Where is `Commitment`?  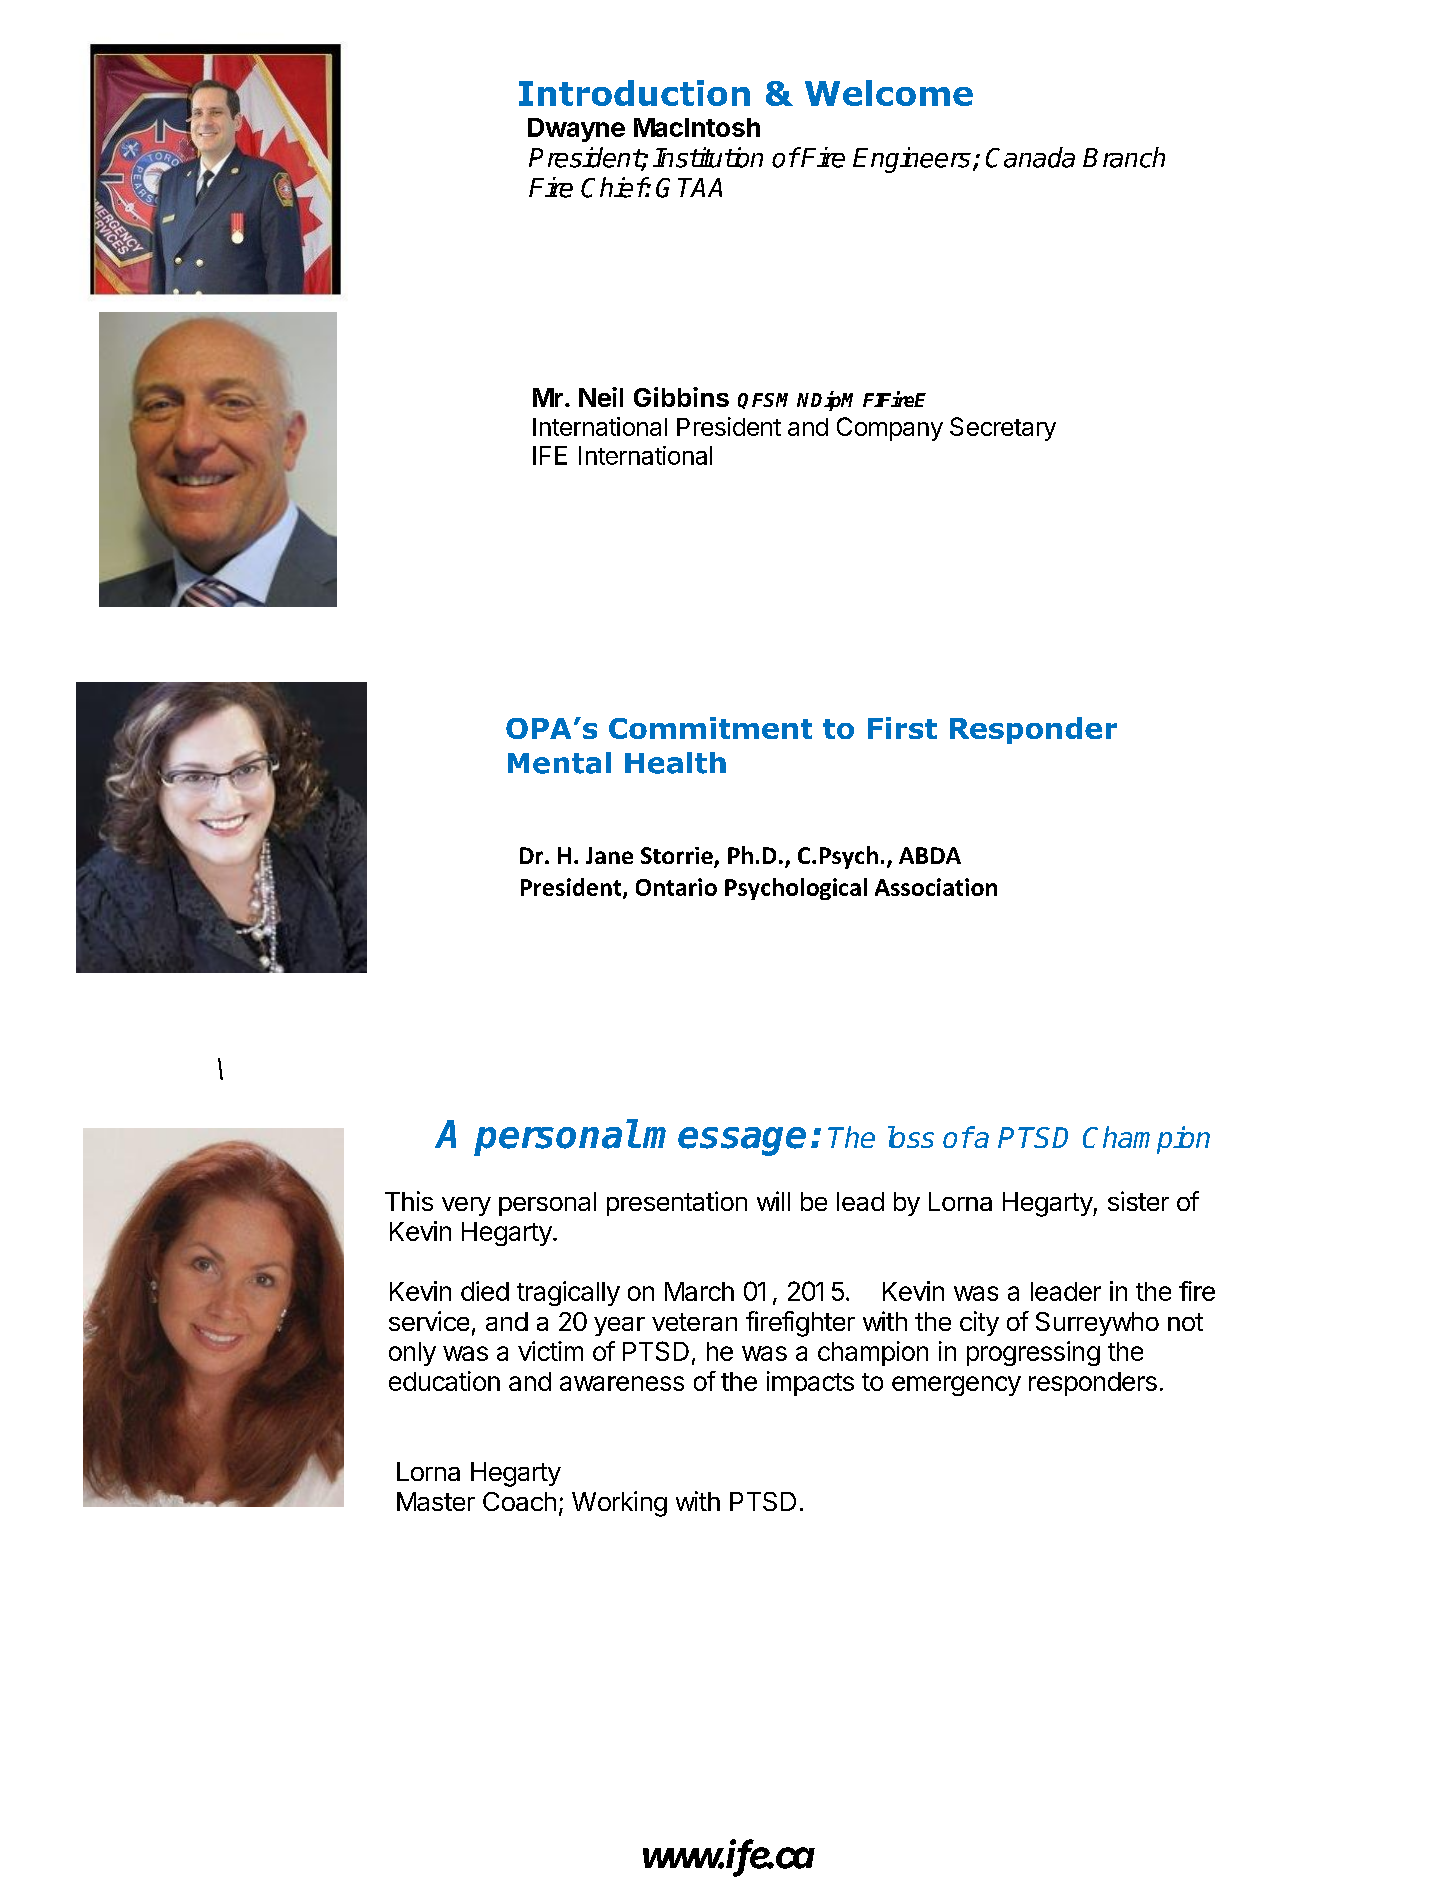
Commitment is located at coordinates (710, 728).
